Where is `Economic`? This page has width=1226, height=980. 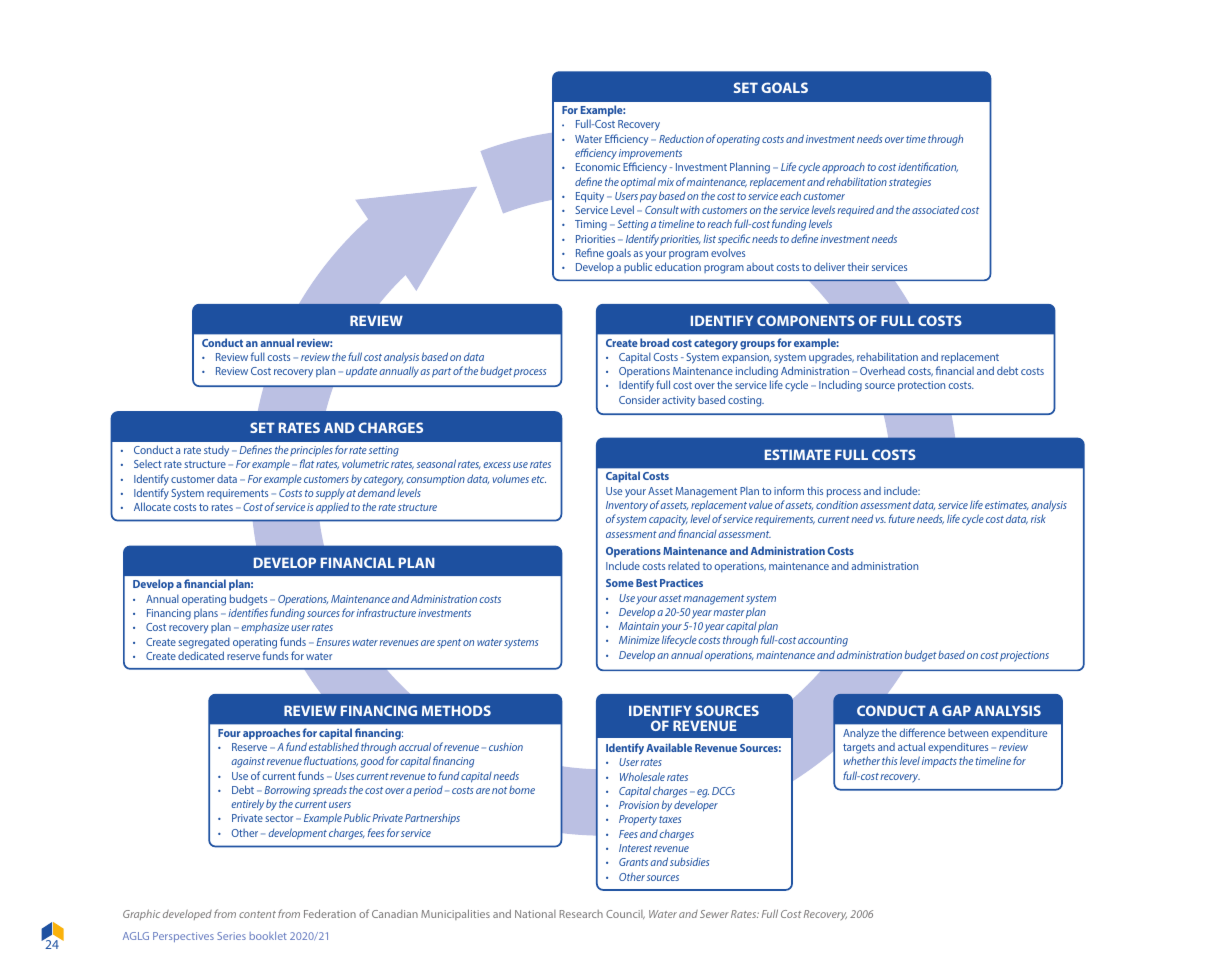
Economic is located at coordinates (598, 167).
